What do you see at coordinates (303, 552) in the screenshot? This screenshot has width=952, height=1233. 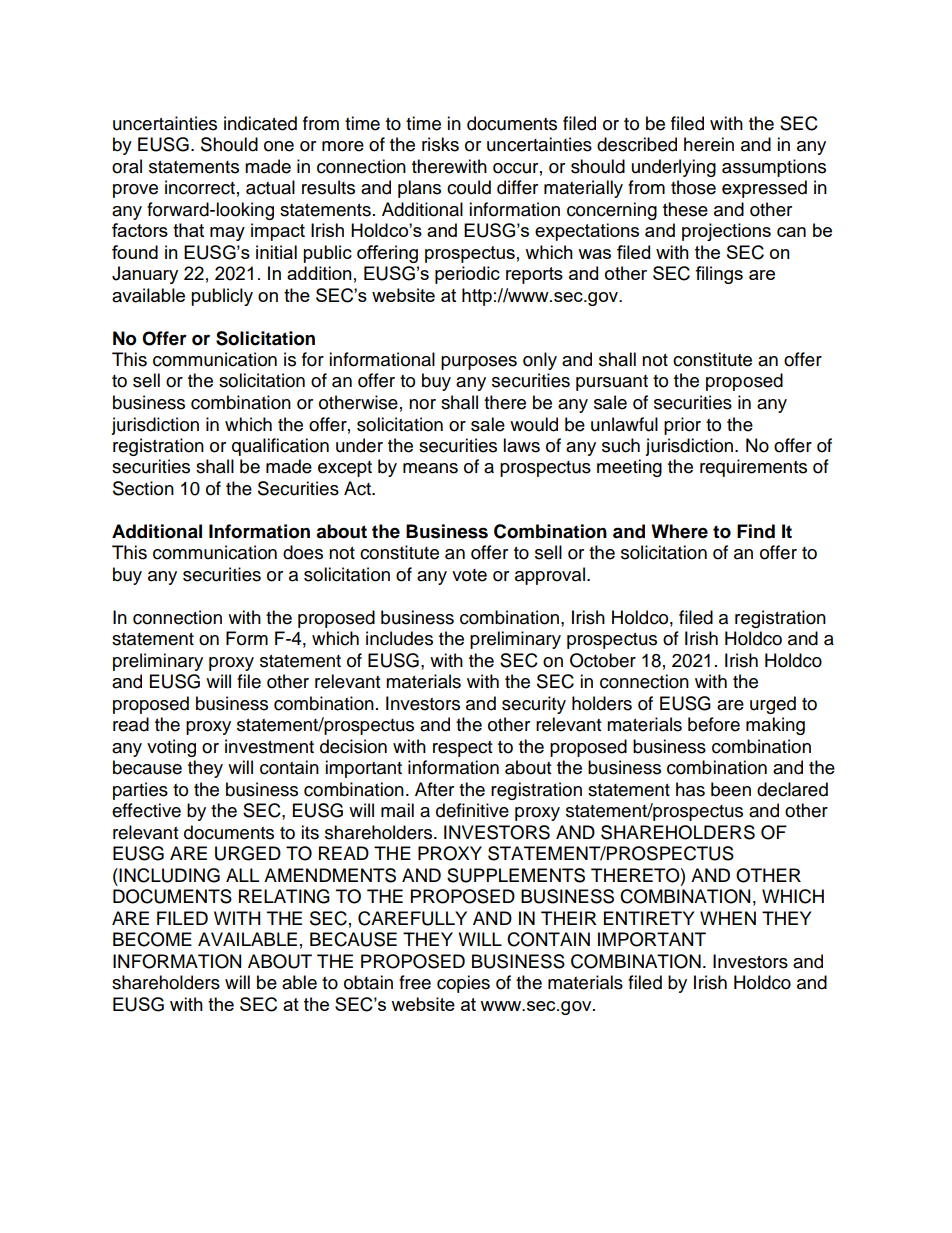 I see `does` at bounding box center [303, 552].
